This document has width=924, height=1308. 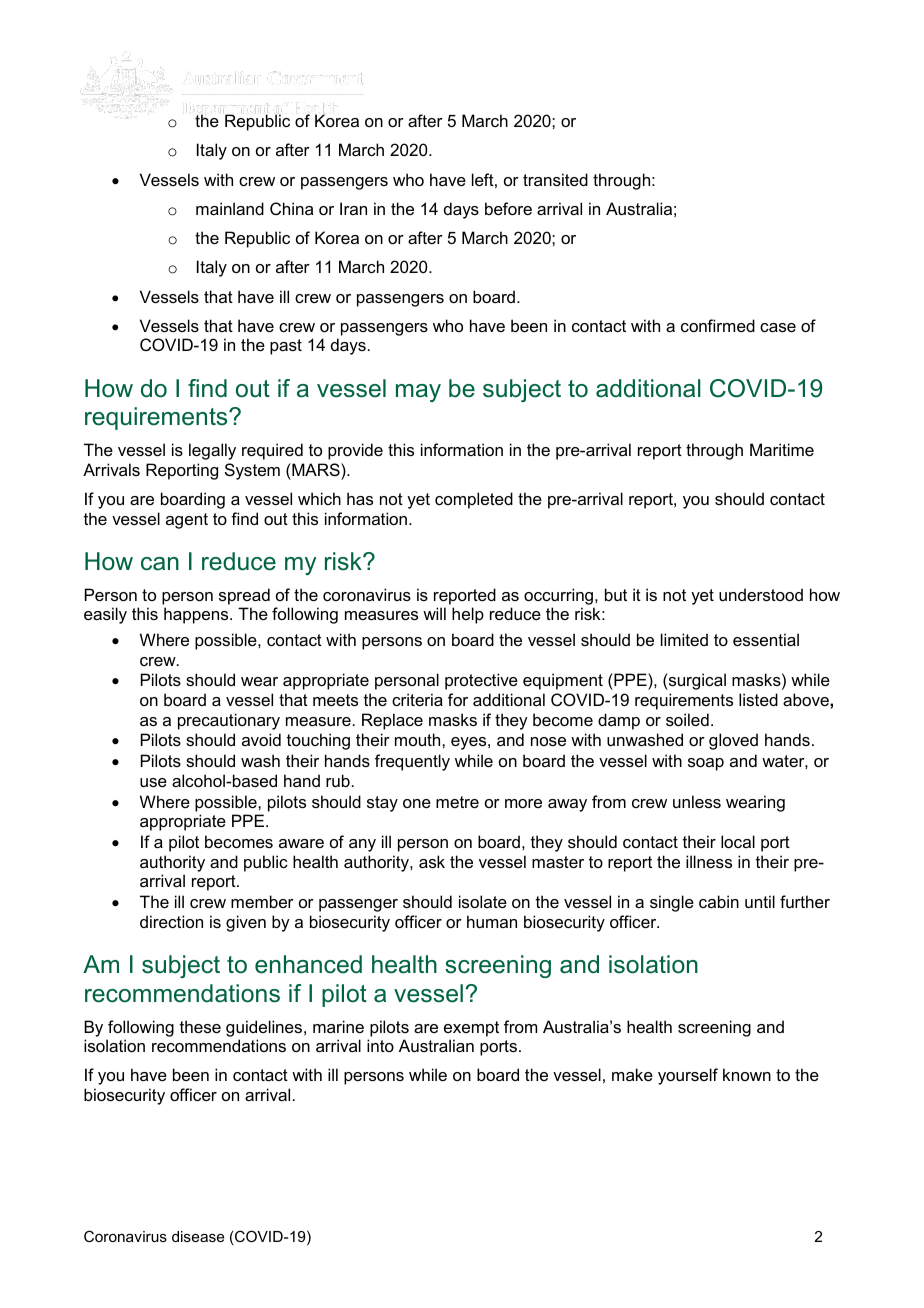 I want to click on isolate, so click(x=483, y=901).
